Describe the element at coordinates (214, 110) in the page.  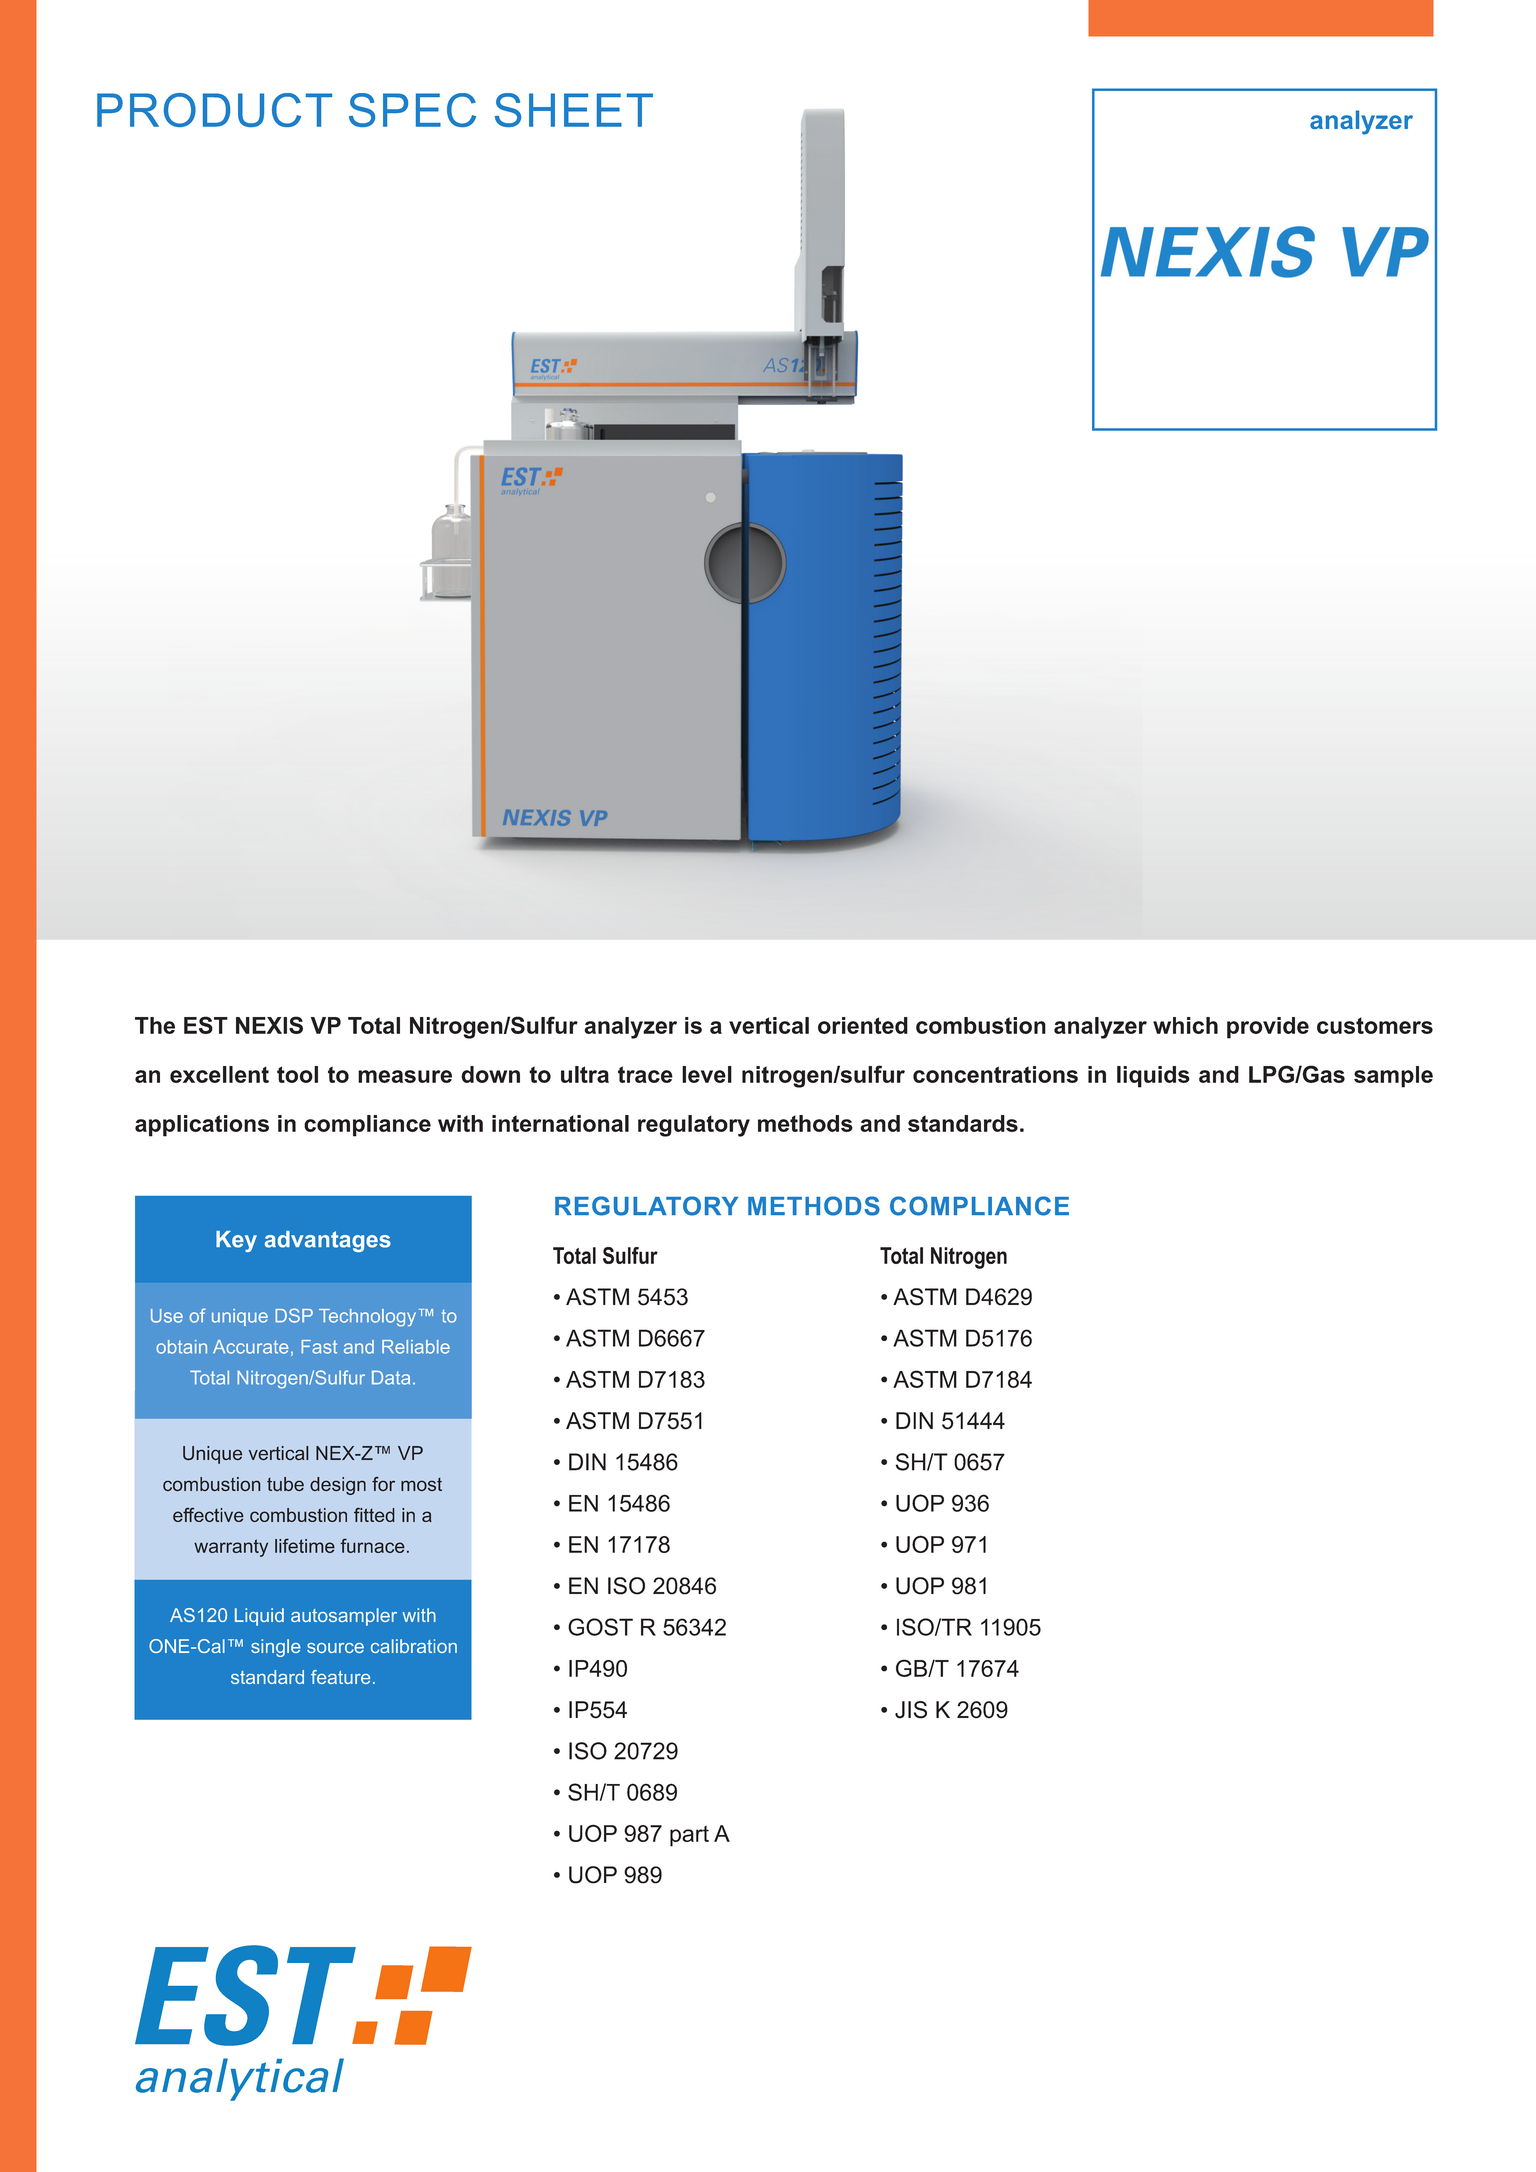
I see `PRODUCT` at that location.
